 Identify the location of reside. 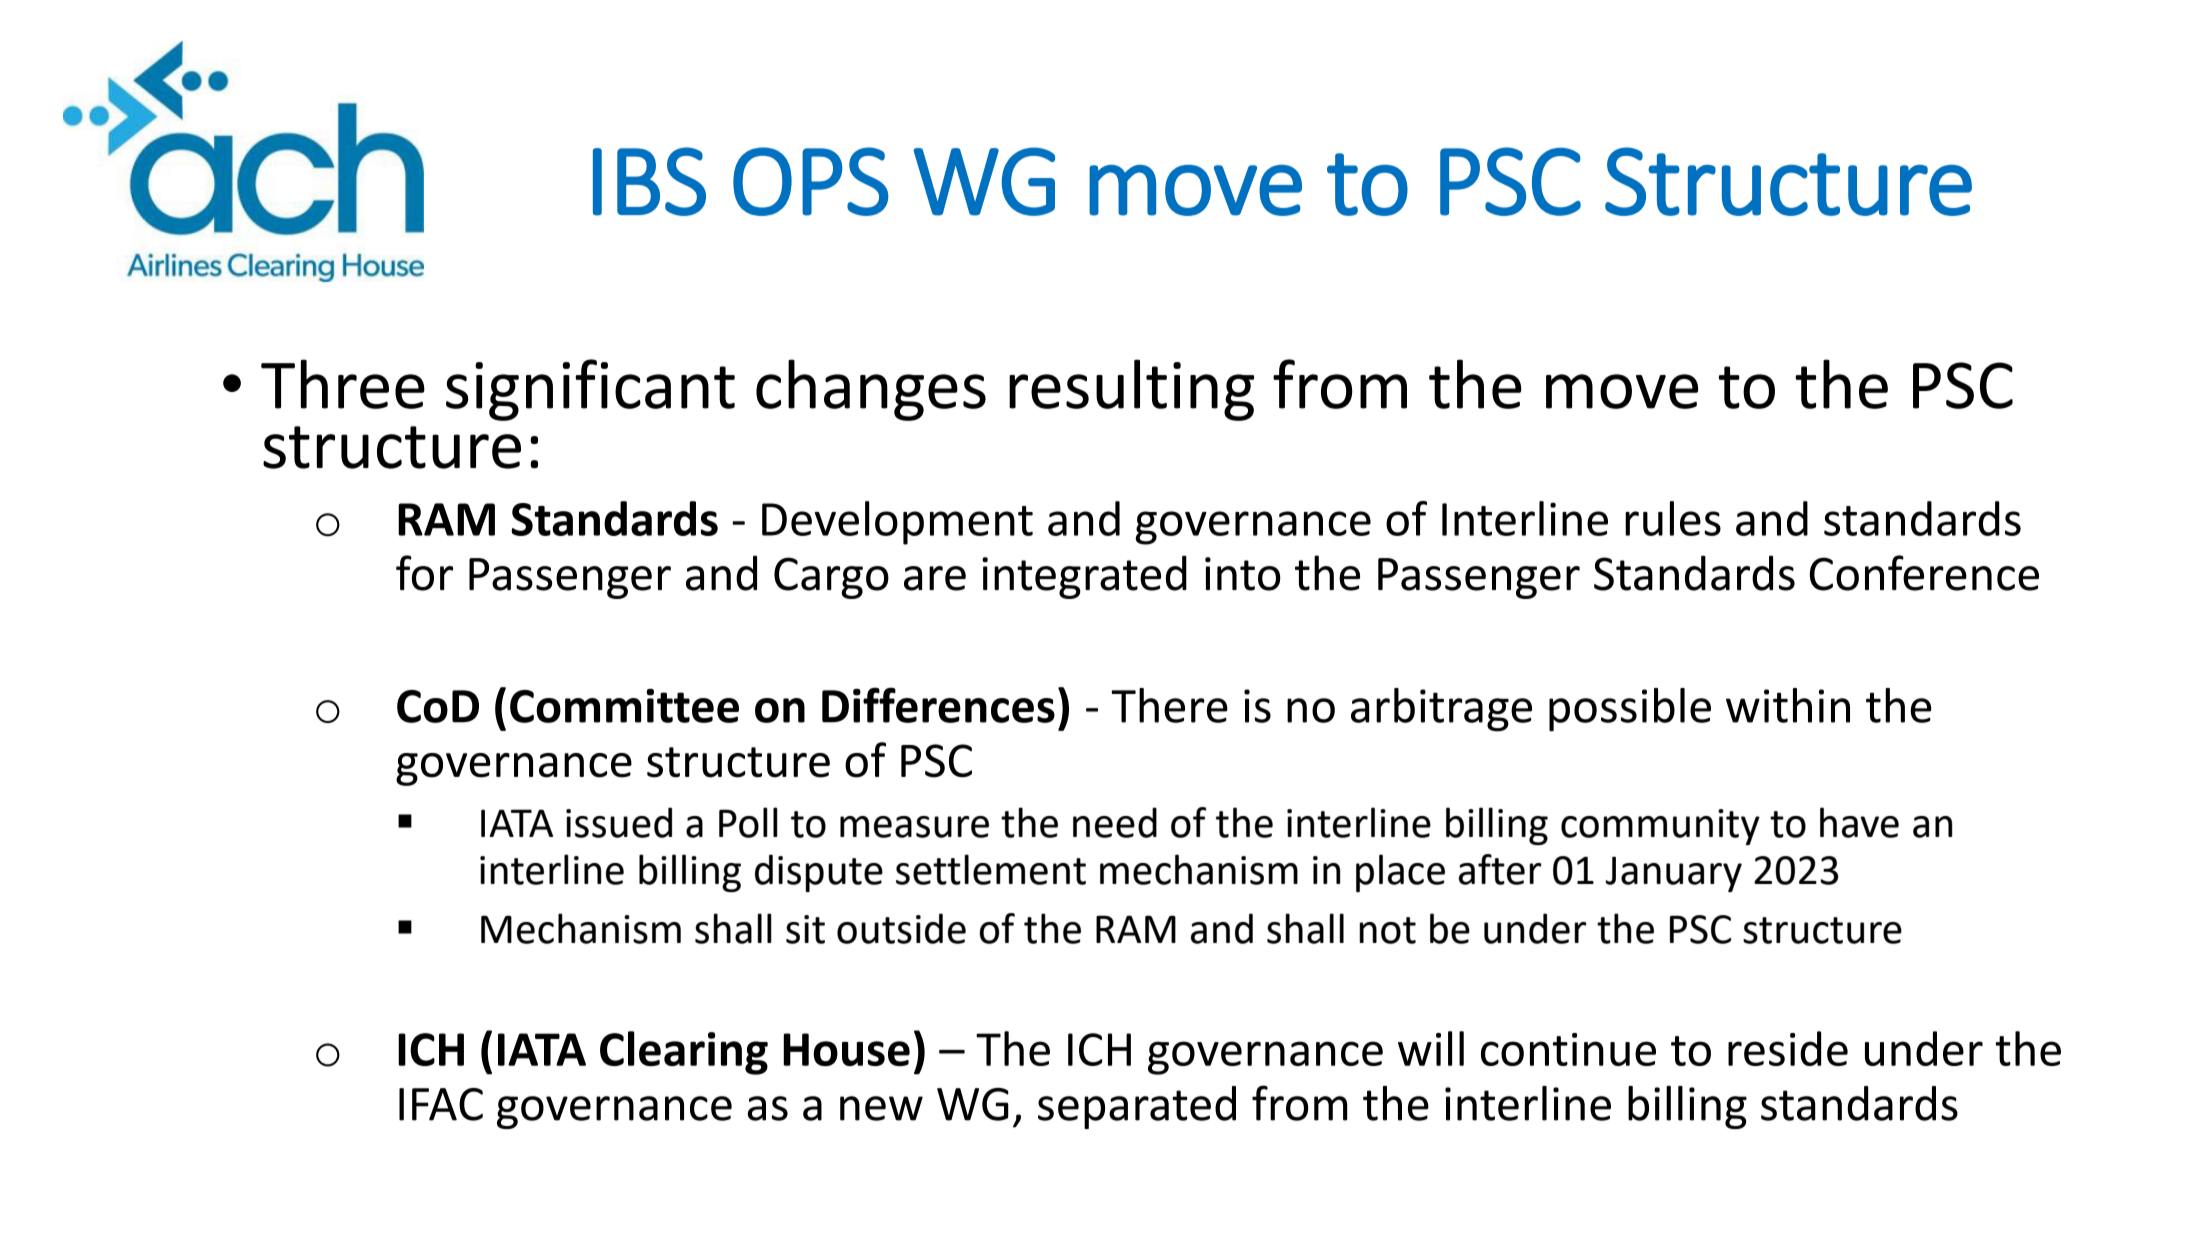
(1788, 1048).
